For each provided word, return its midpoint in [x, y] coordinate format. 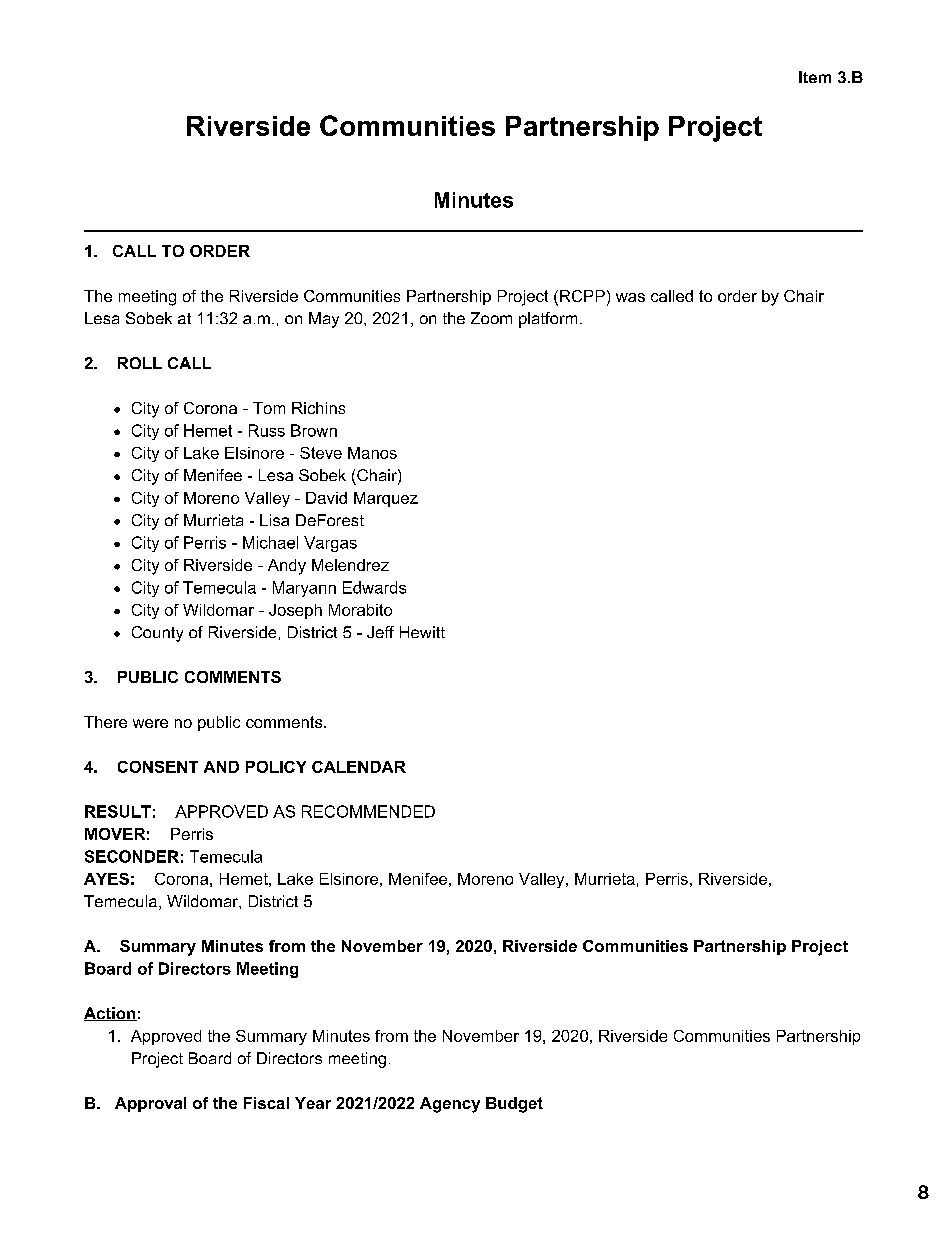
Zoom [491, 318]
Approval [150, 1104]
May [324, 320]
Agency [450, 1105]
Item [815, 77]
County [157, 634]
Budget [514, 1105]
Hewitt [422, 632]
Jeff [380, 632]
